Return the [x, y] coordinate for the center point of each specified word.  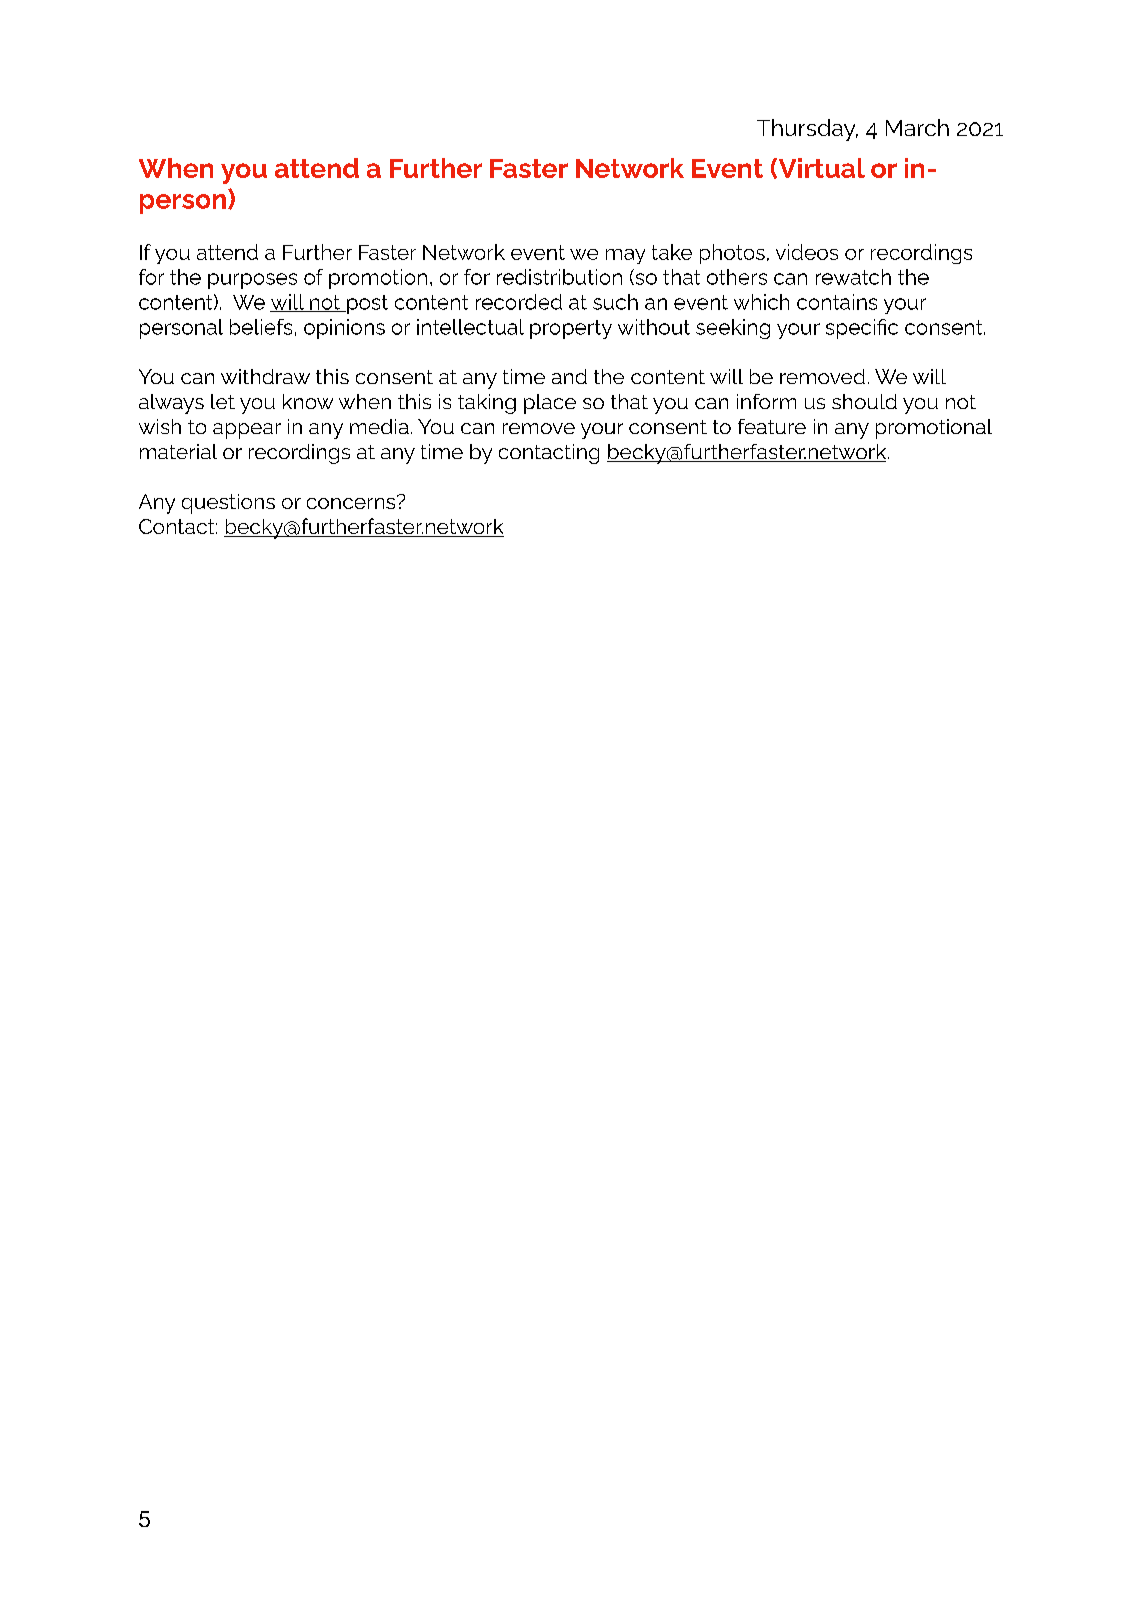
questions [228, 504]
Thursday [807, 130]
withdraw [265, 376]
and [569, 376]
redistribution [559, 277]
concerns [352, 502]
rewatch [853, 277]
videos [807, 252]
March [917, 127]
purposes [252, 281]
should [864, 401]
